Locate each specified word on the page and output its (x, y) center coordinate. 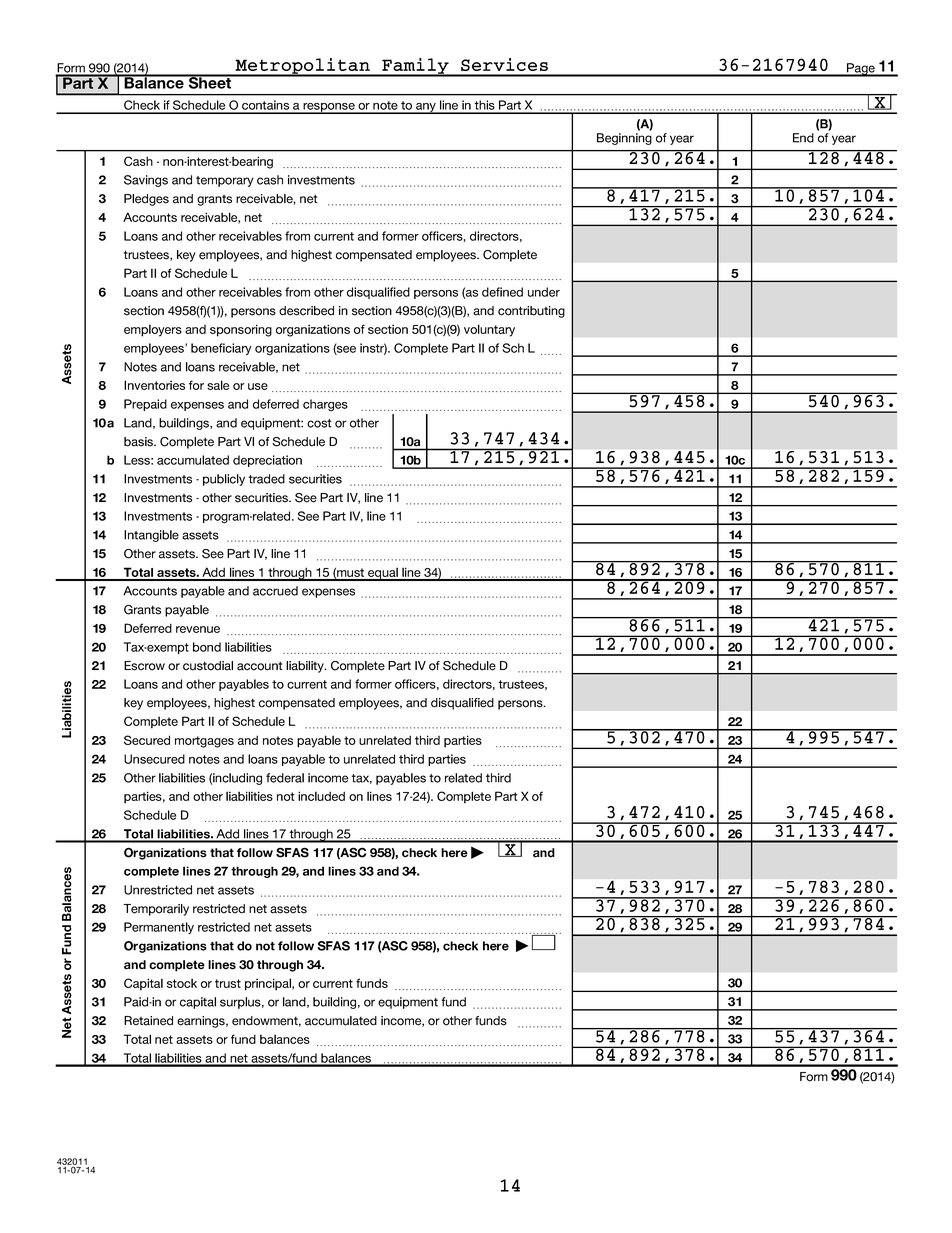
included (321, 796)
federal (285, 778)
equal (383, 574)
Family (415, 67)
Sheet (210, 82)
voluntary (489, 330)
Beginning (624, 139)
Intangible (151, 536)
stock (182, 983)
